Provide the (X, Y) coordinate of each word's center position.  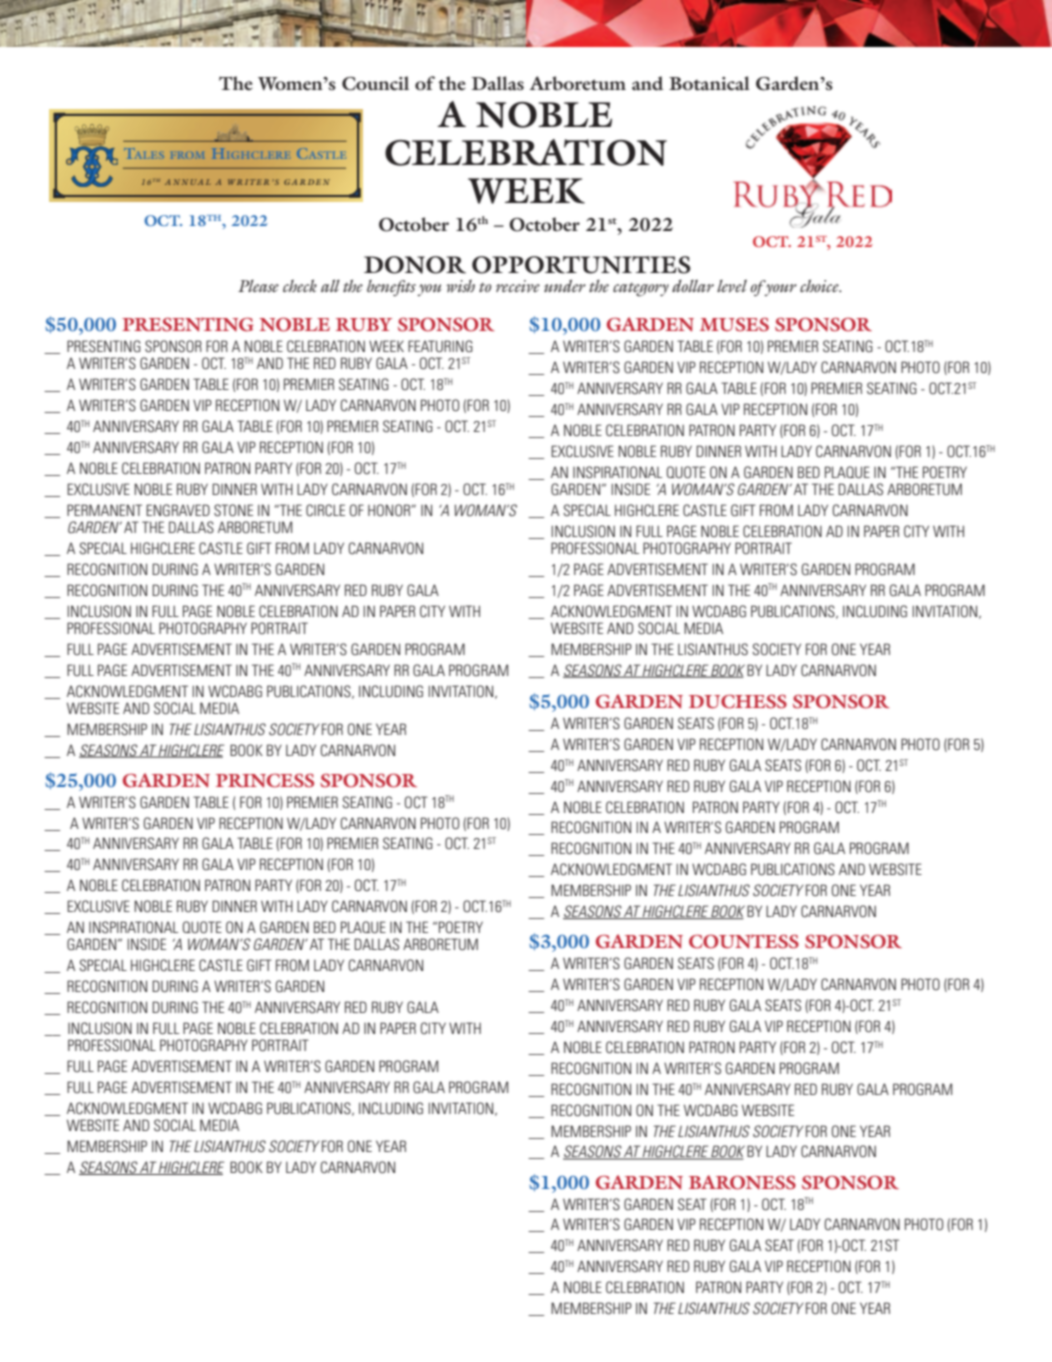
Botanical (709, 83)
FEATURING (440, 346)
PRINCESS (265, 780)
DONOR (415, 265)
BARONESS (742, 1182)
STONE (233, 510)
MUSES (734, 325)
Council (375, 83)
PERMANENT (104, 510)
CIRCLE (325, 510)
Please (258, 286)
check (300, 285)
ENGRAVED (178, 510)
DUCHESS (738, 701)
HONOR (390, 510)
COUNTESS (744, 941)
